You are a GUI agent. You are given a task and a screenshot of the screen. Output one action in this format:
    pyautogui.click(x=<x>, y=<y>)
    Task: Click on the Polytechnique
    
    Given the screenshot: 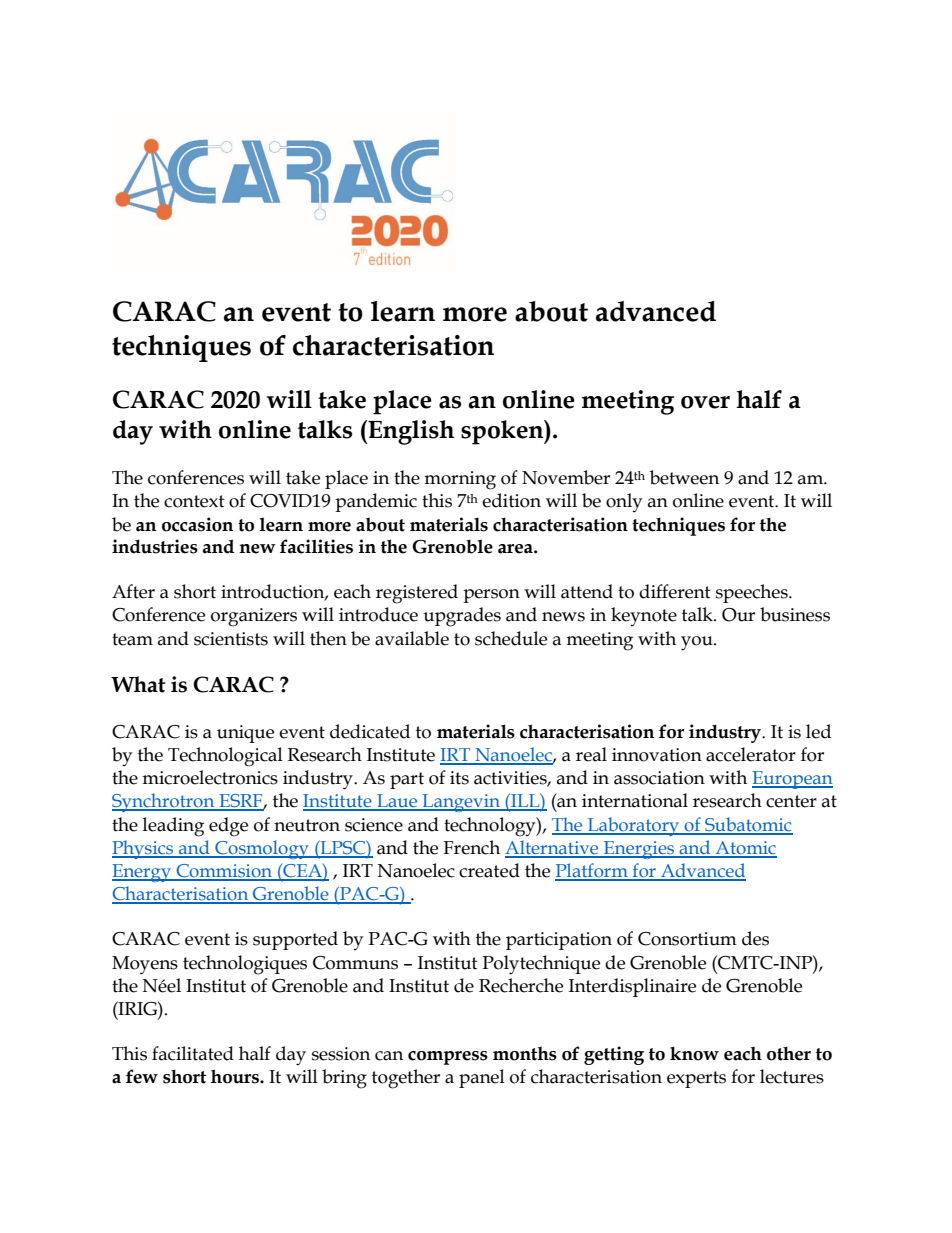 What is the action you would take?
    pyautogui.click(x=541, y=965)
